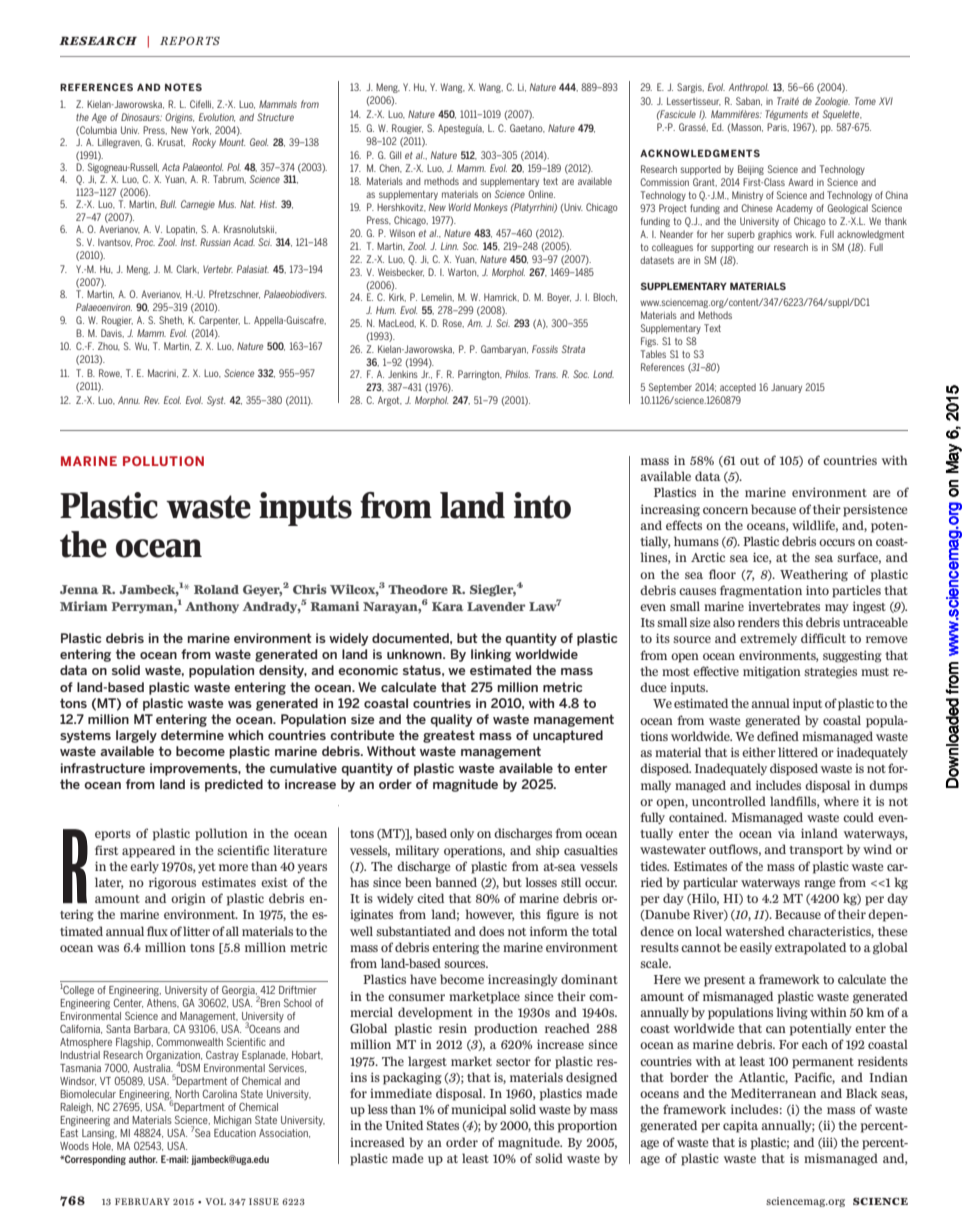  What do you see at coordinates (201, 130) in the image?
I see `York` at bounding box center [201, 130].
